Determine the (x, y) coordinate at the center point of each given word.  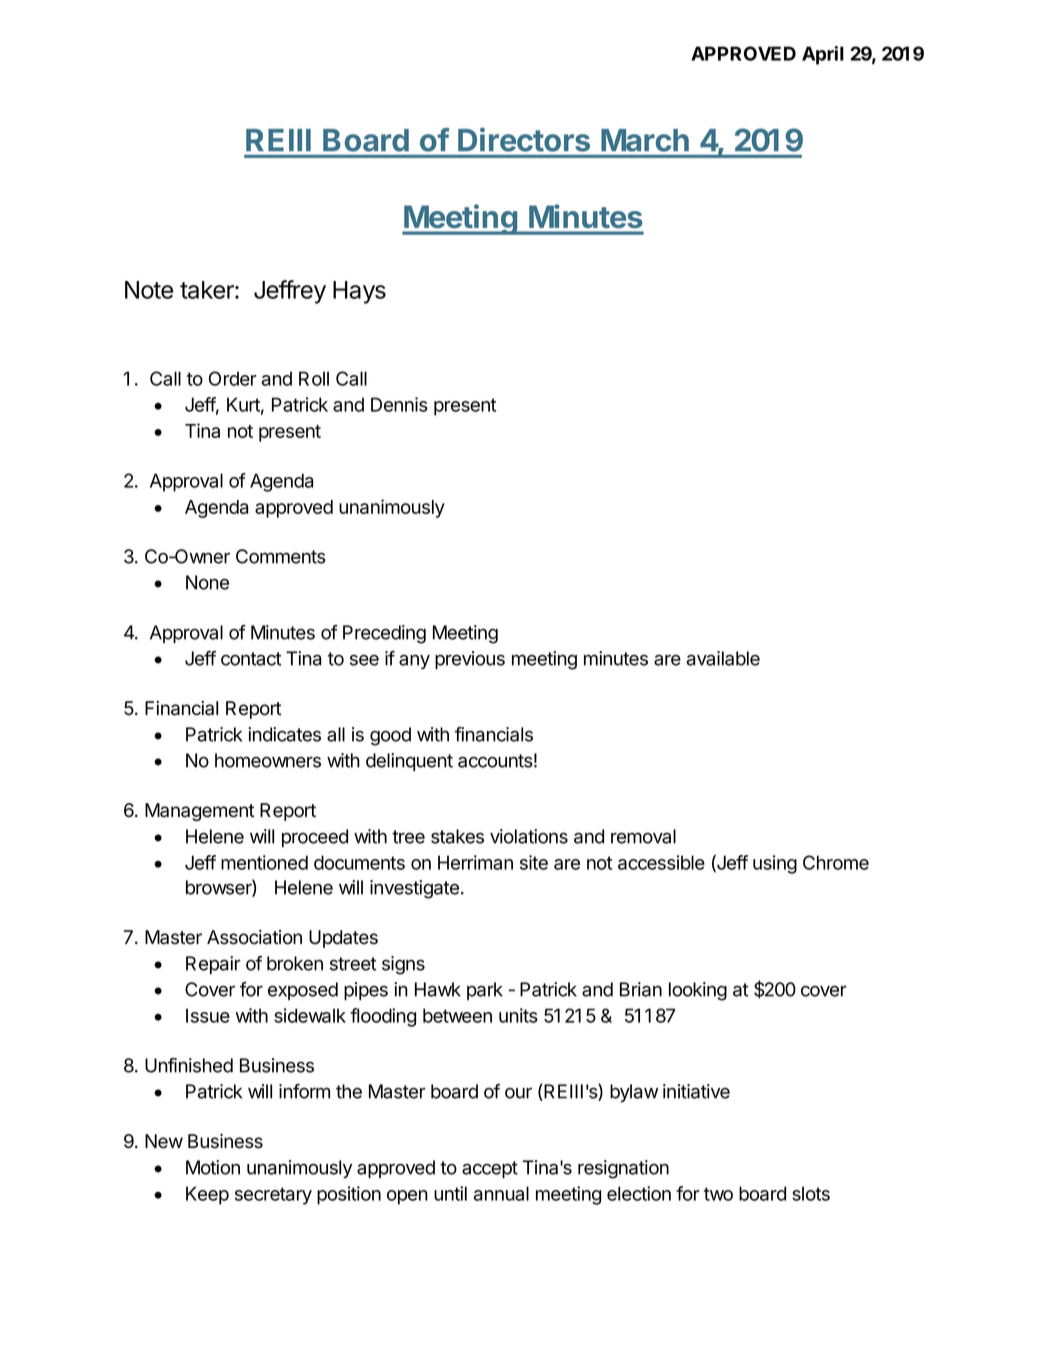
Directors (524, 140)
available (723, 658)
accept (490, 1169)
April (823, 55)
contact (251, 659)
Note (149, 290)
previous (470, 660)
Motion (213, 1167)
